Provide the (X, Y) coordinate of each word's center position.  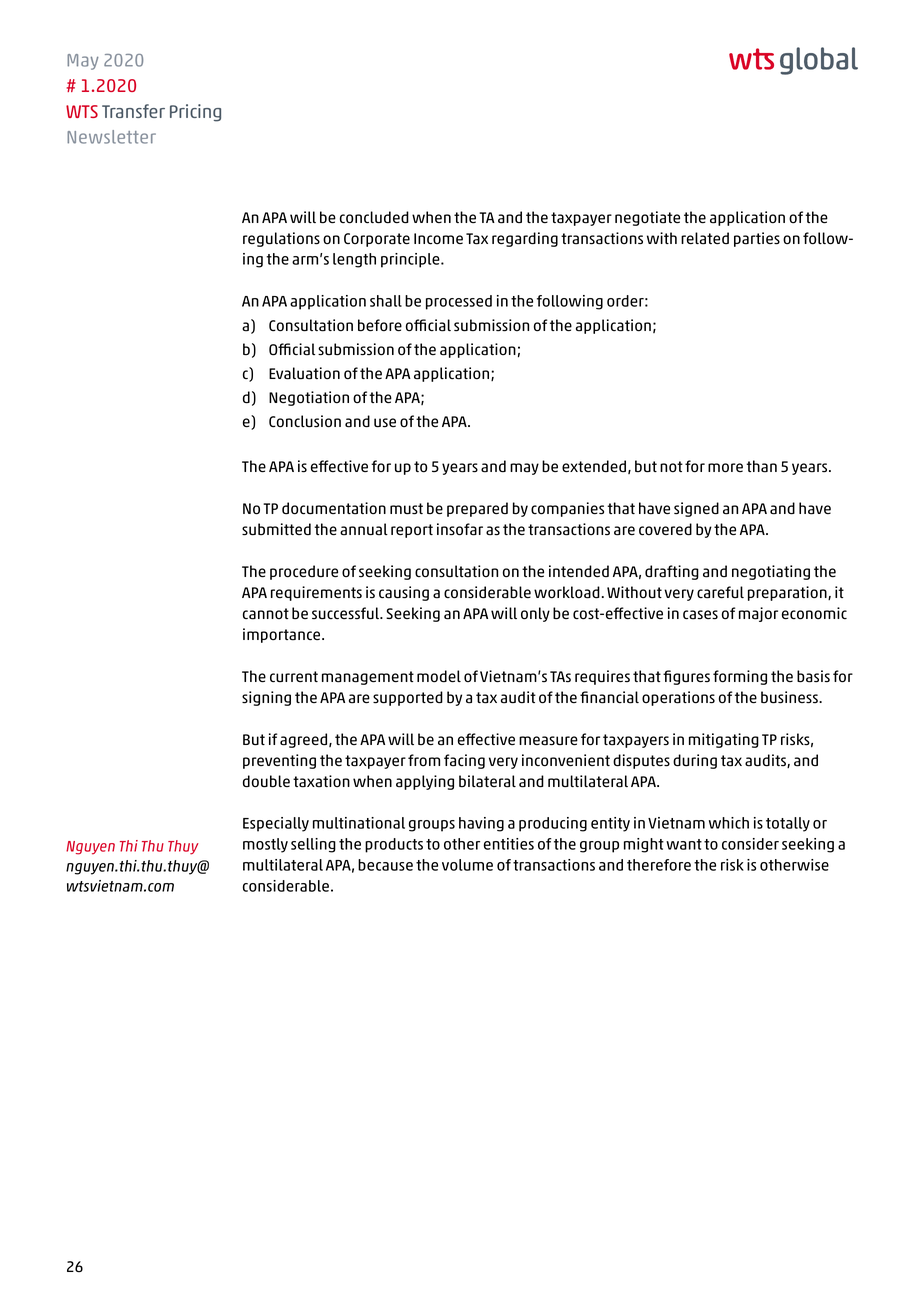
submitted (276, 529)
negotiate (647, 218)
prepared (477, 509)
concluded (374, 217)
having (481, 824)
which (729, 823)
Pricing (195, 113)
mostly (265, 845)
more (725, 468)
